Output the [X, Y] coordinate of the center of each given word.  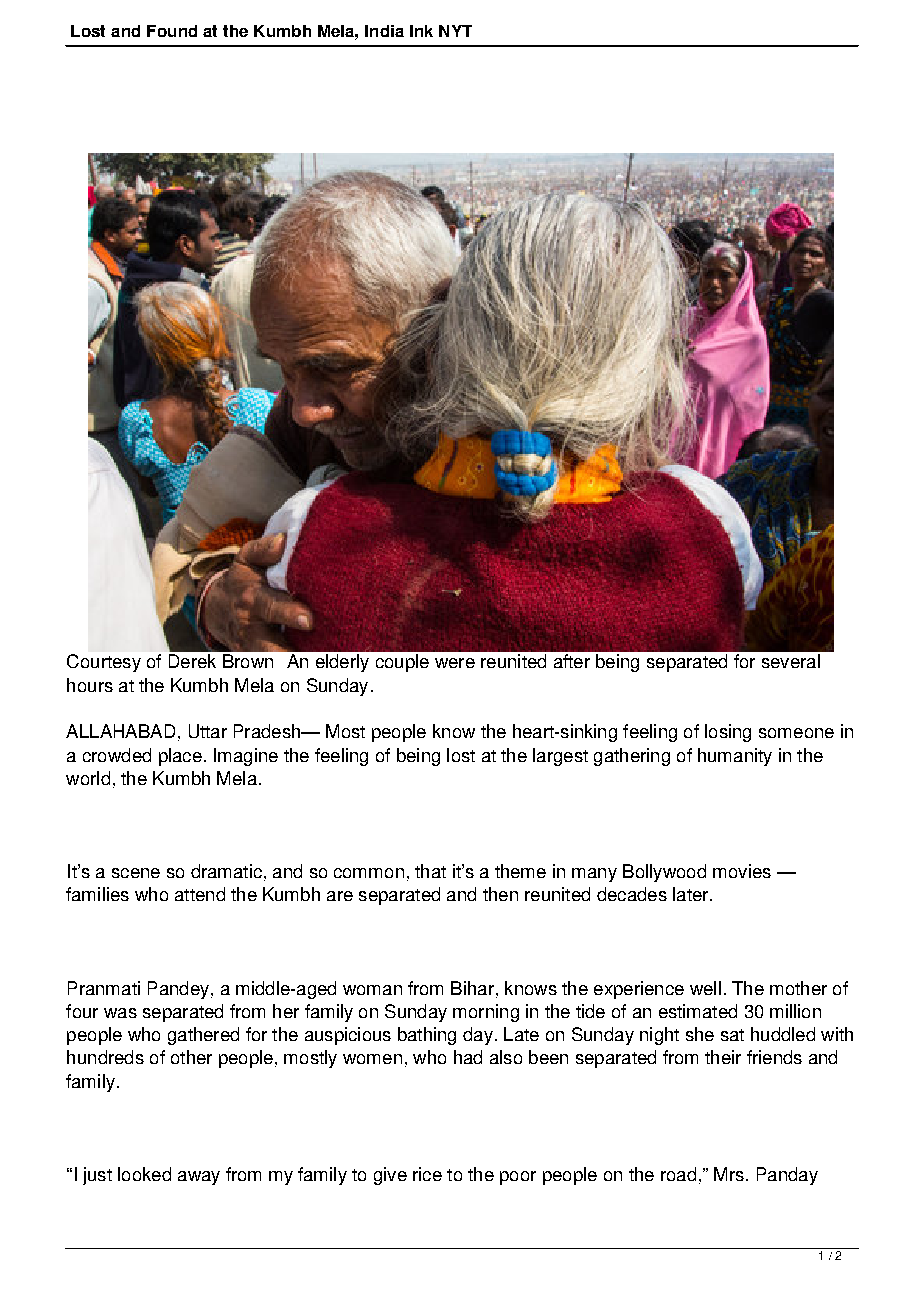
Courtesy [104, 663]
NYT [455, 31]
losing [728, 733]
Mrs [729, 1174]
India [384, 31]
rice [427, 1174]
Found [172, 31]
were [455, 663]
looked [144, 1174]
